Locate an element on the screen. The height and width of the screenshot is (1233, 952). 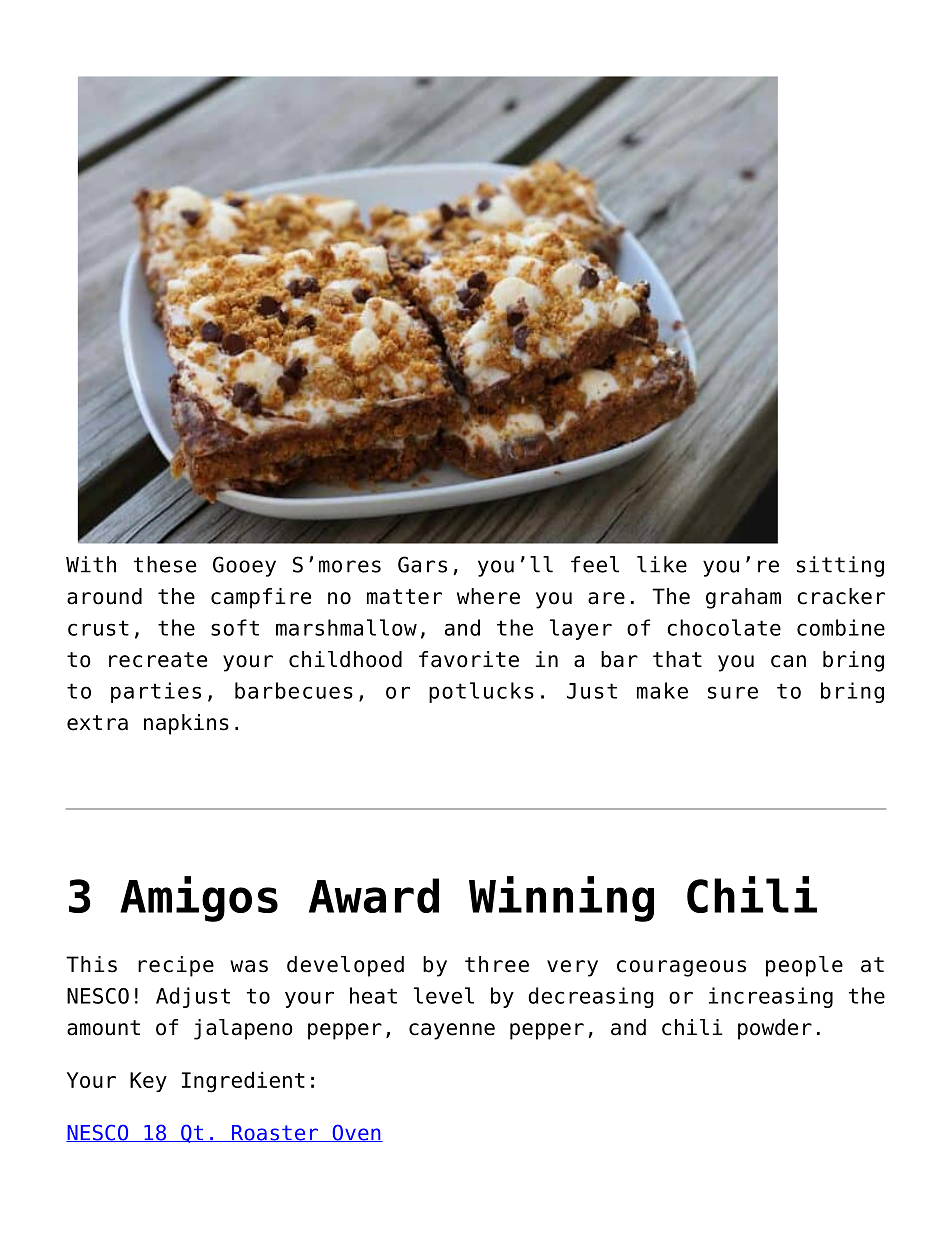
where is located at coordinates (488, 596).
